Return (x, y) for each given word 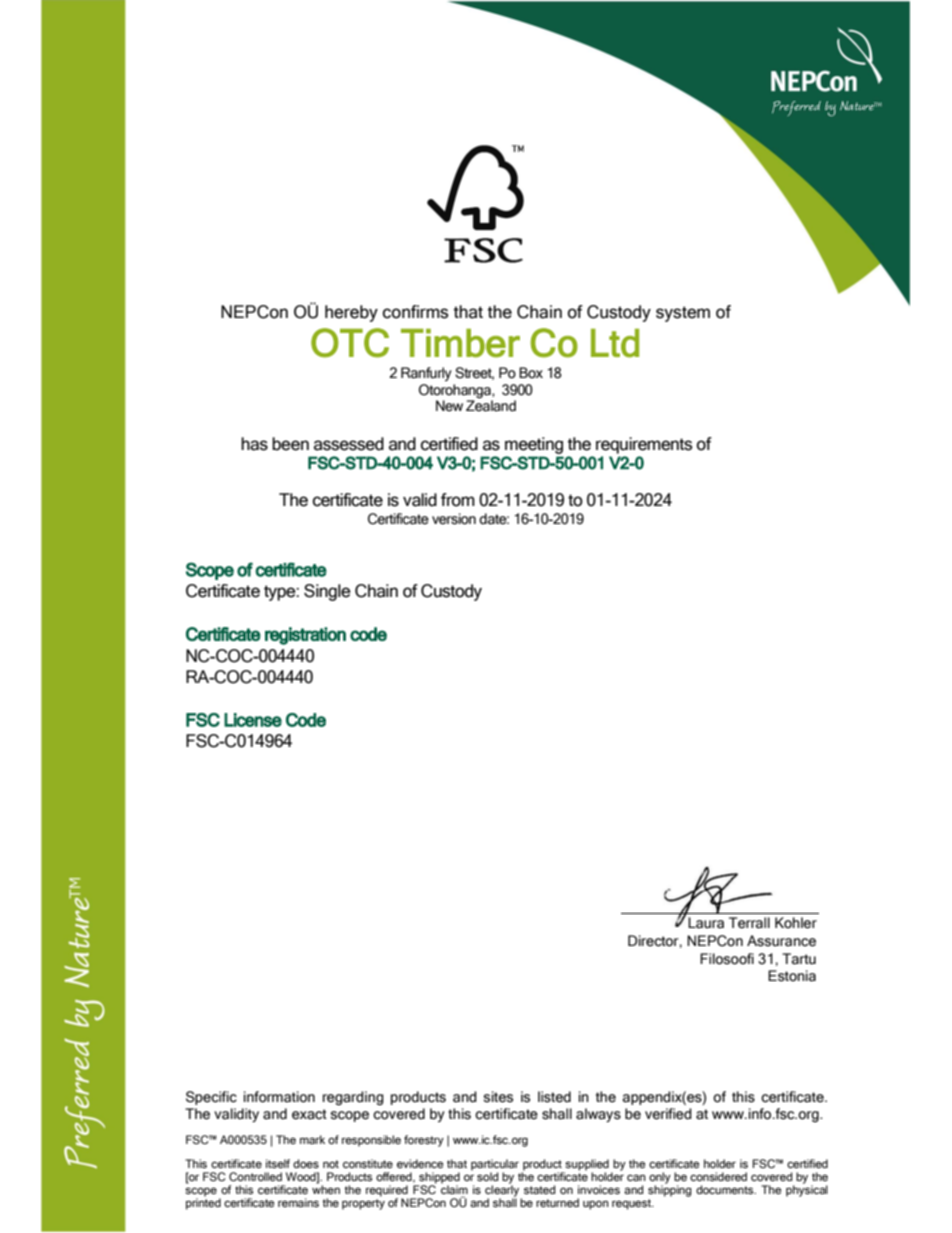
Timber (460, 343)
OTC (350, 343)
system (683, 314)
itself (278, 1163)
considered (718, 1176)
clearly (503, 1191)
